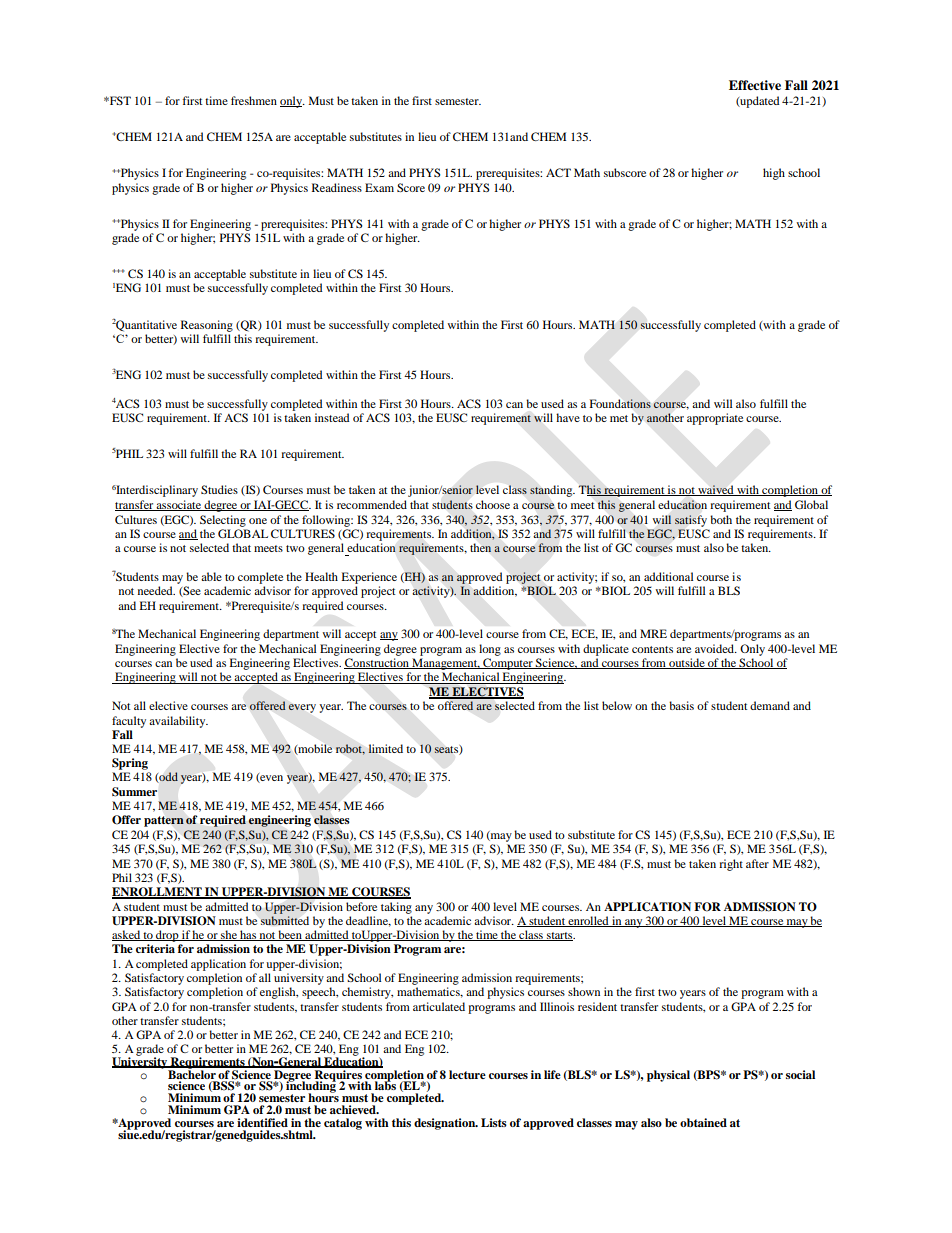 This image has width=952, height=1233. Describe the element at coordinates (178, 722) in the image. I see `availability` at that location.
